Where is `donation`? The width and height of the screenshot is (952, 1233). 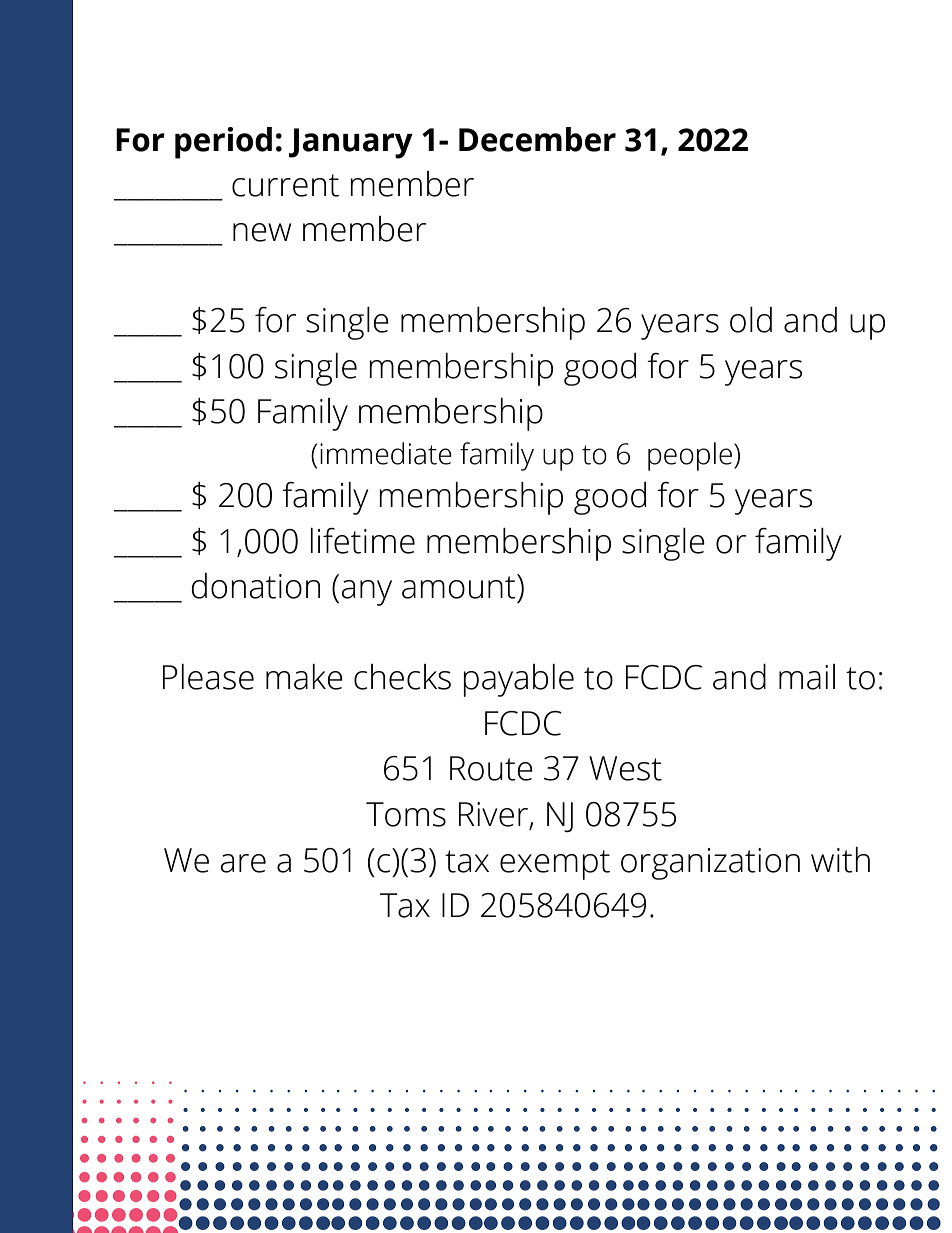
donation is located at coordinates (255, 586).
